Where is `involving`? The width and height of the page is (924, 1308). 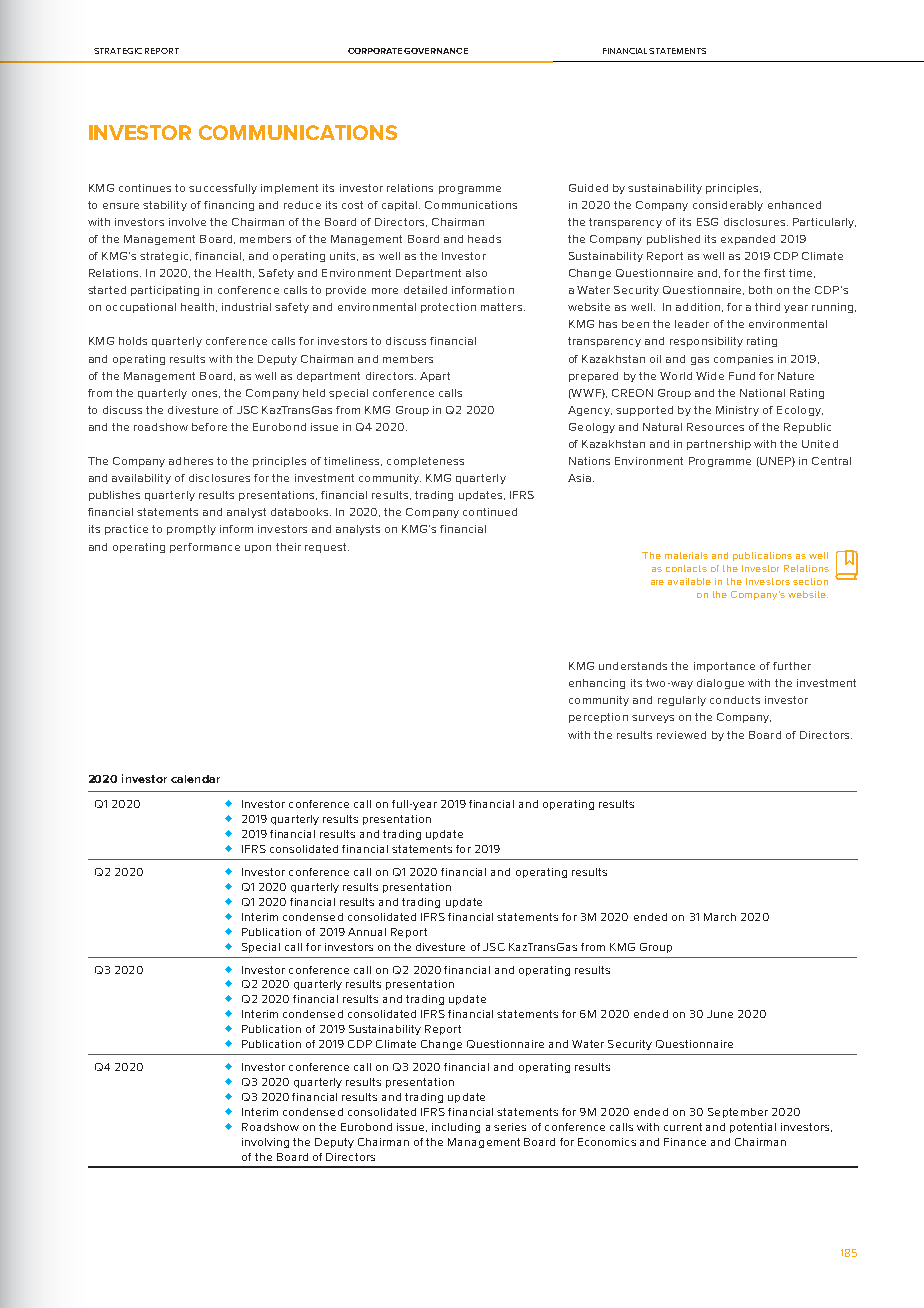
involving is located at coordinates (265, 1143).
